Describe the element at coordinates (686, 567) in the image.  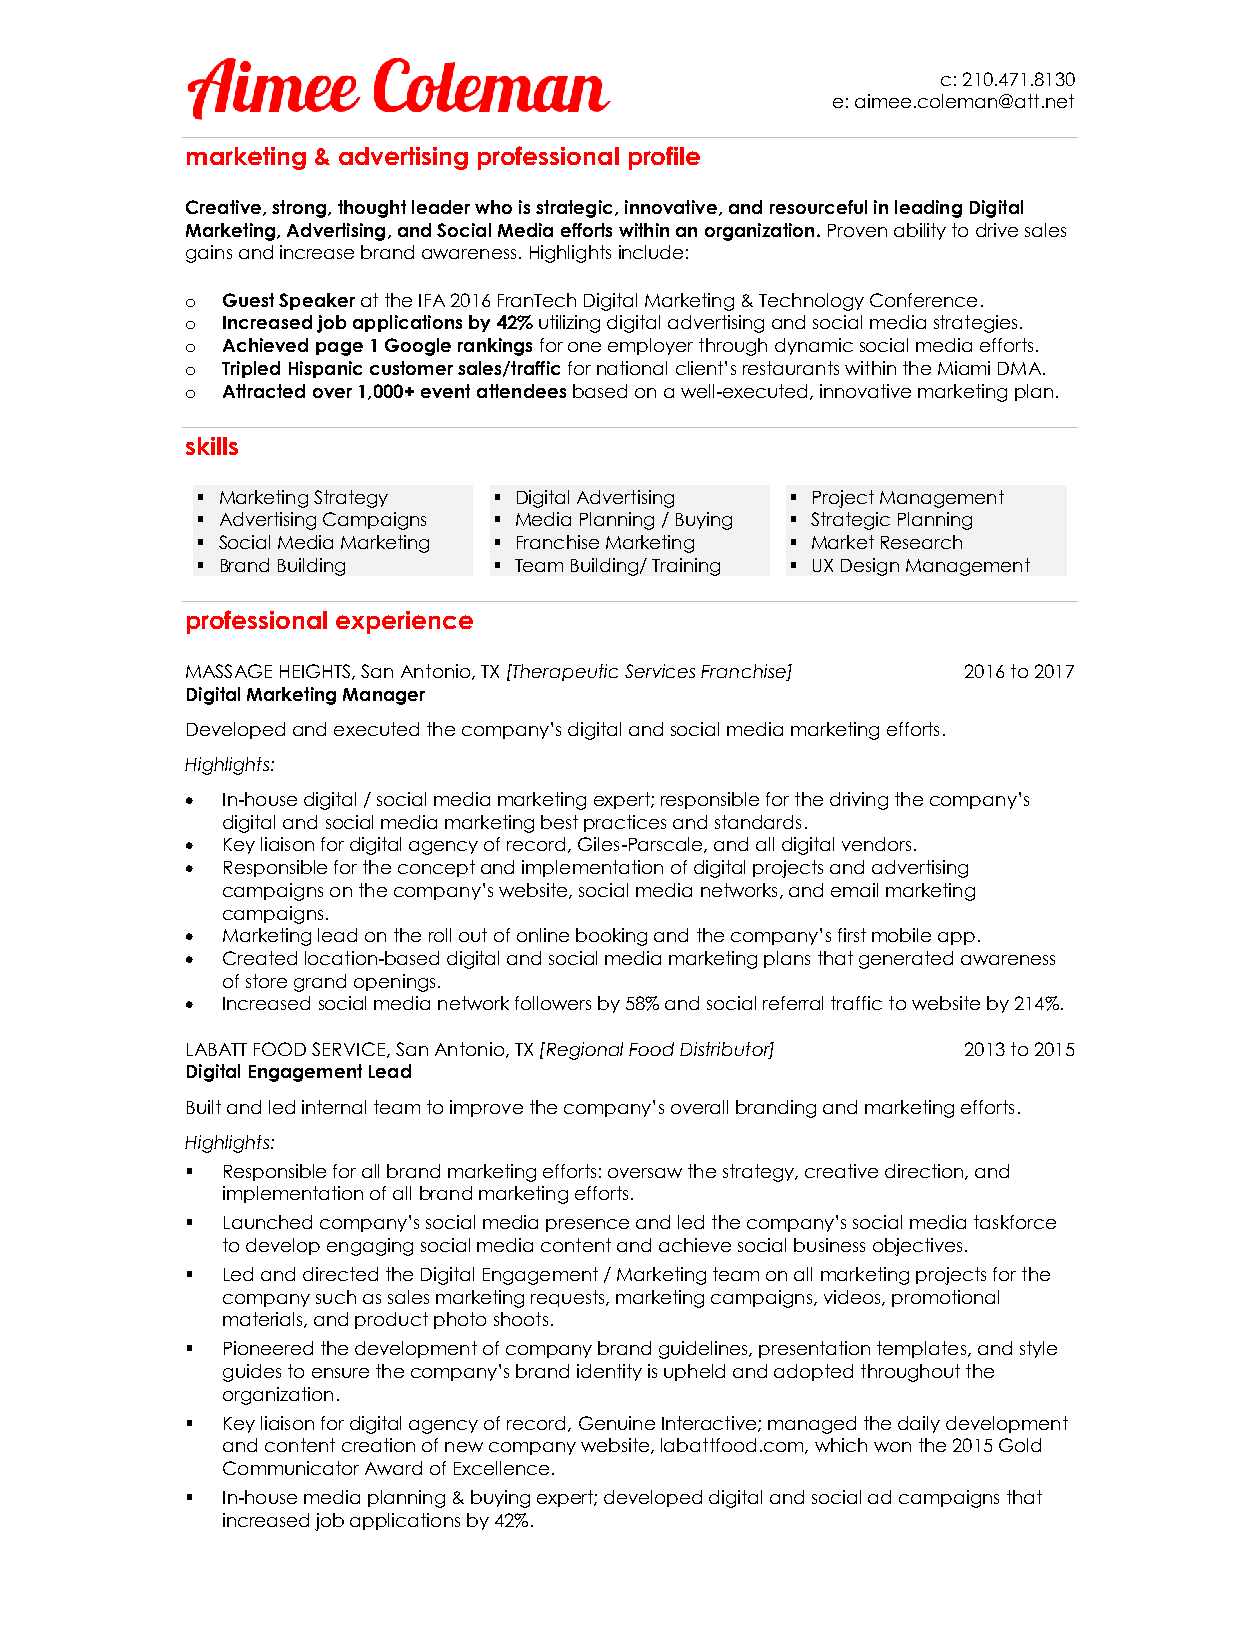
I see `Training` at that location.
